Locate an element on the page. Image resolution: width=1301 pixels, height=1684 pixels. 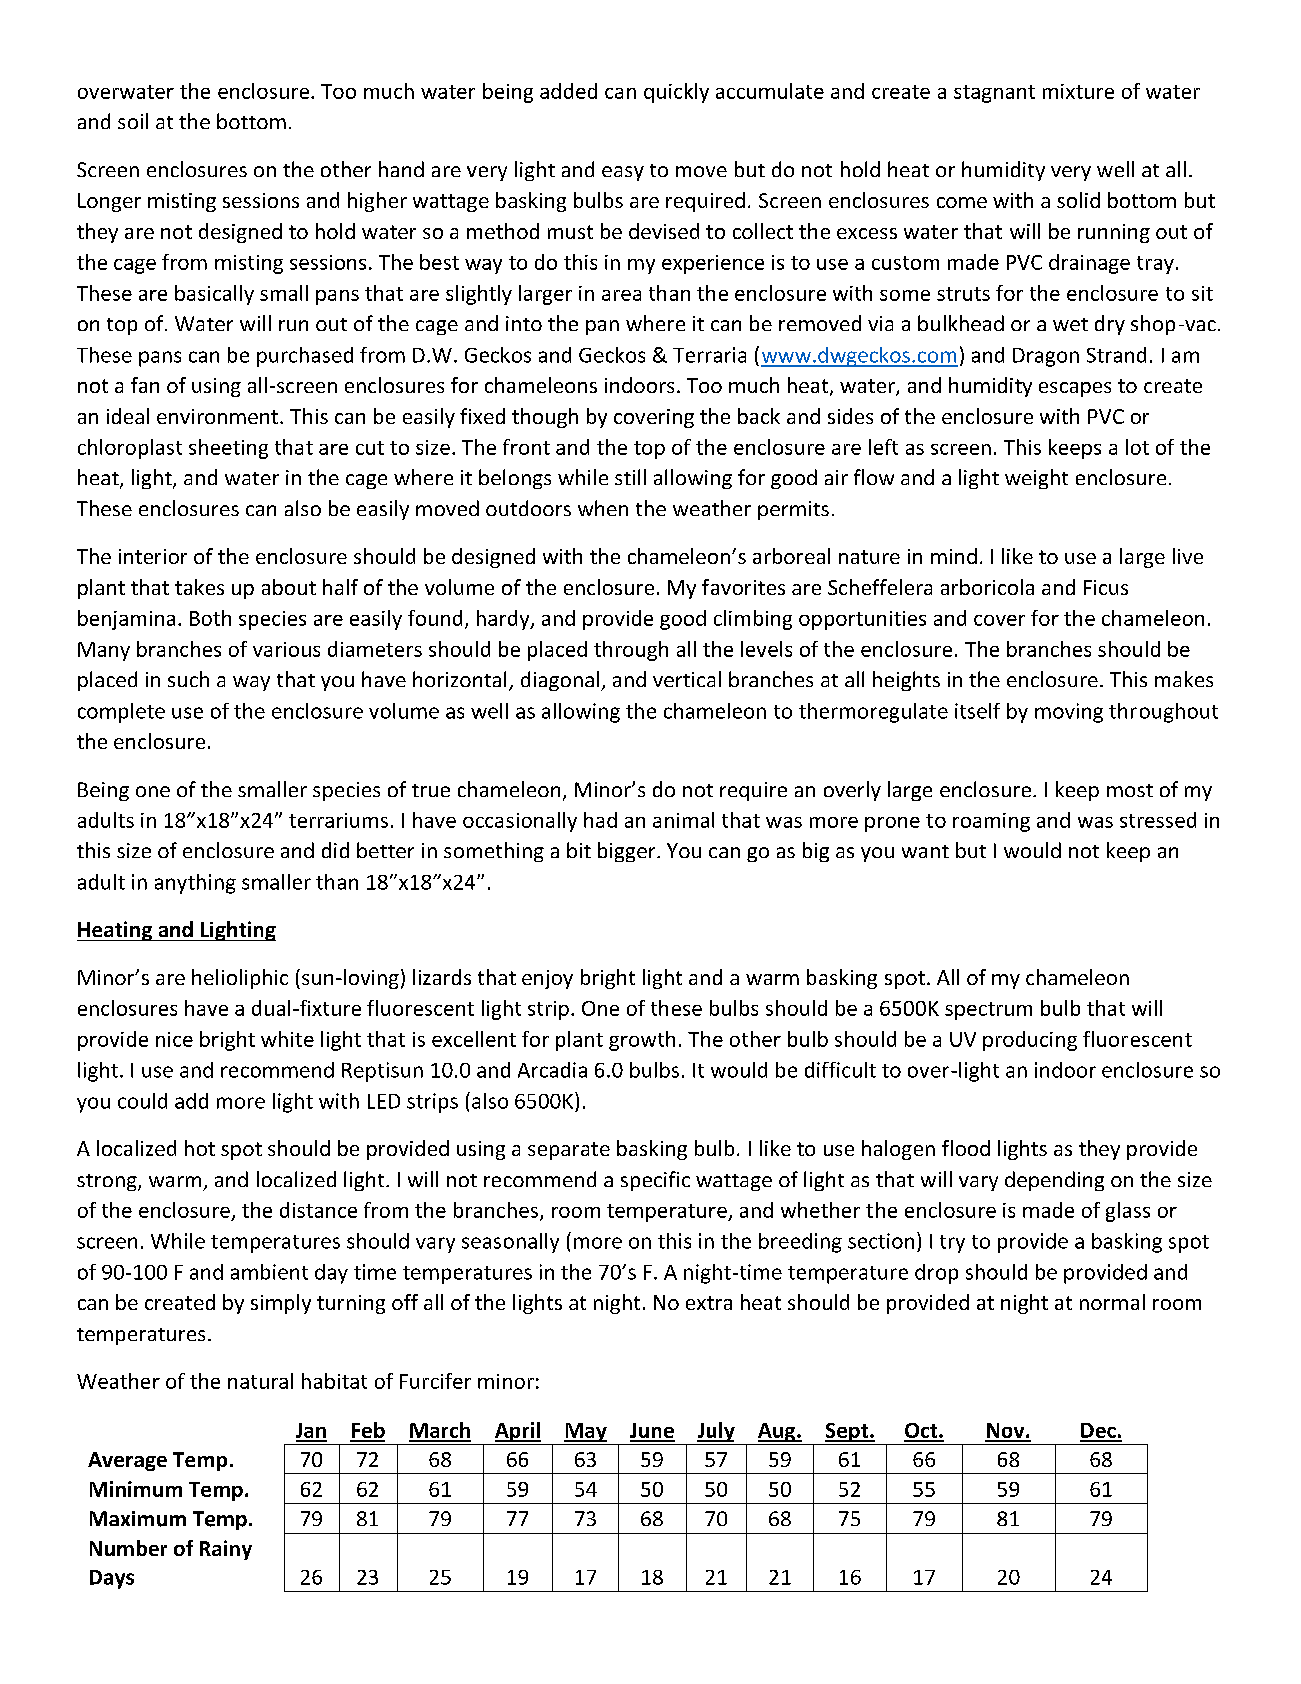
soil is located at coordinates (133, 121).
